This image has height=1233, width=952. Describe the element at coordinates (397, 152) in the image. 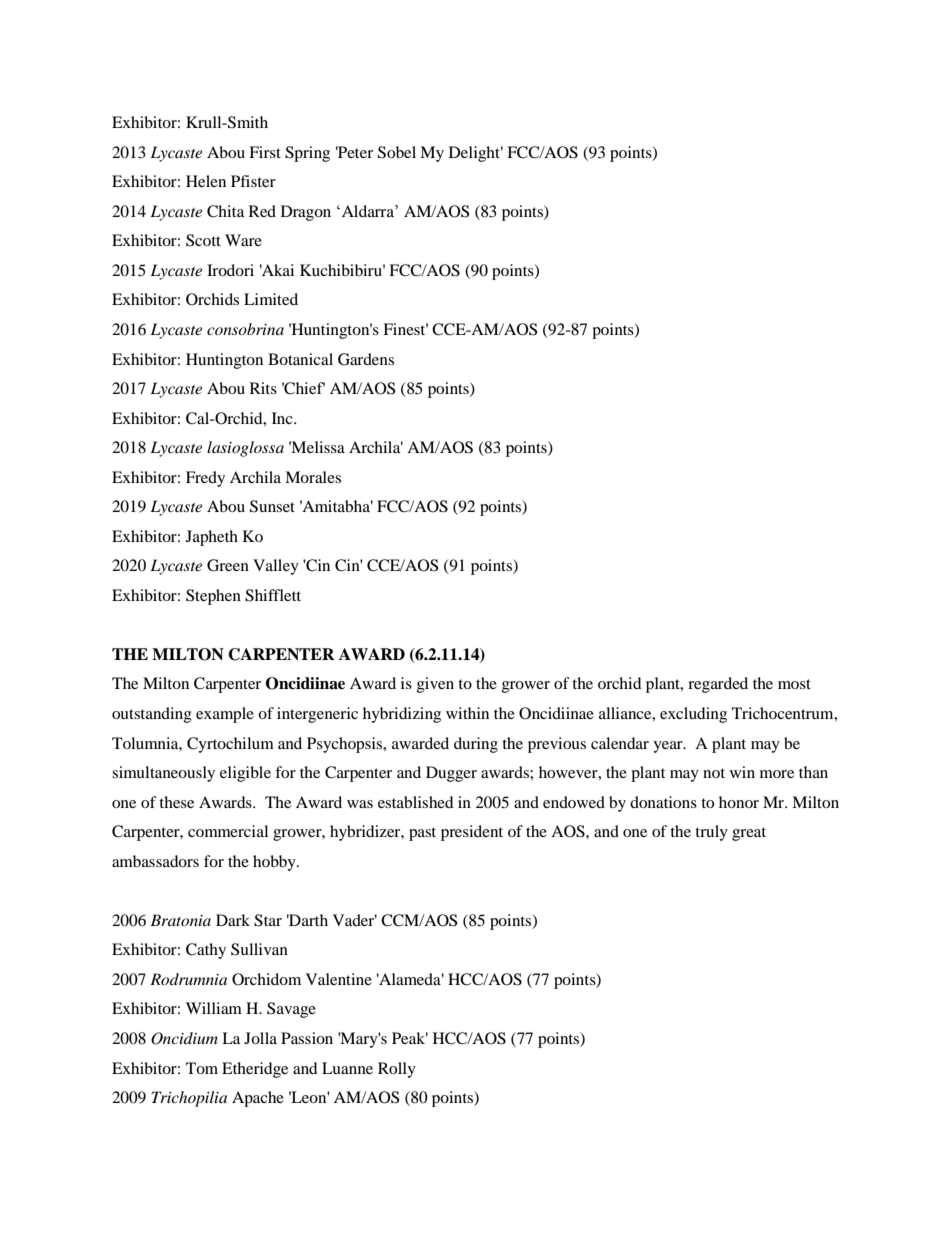

I see `Sobel` at that location.
